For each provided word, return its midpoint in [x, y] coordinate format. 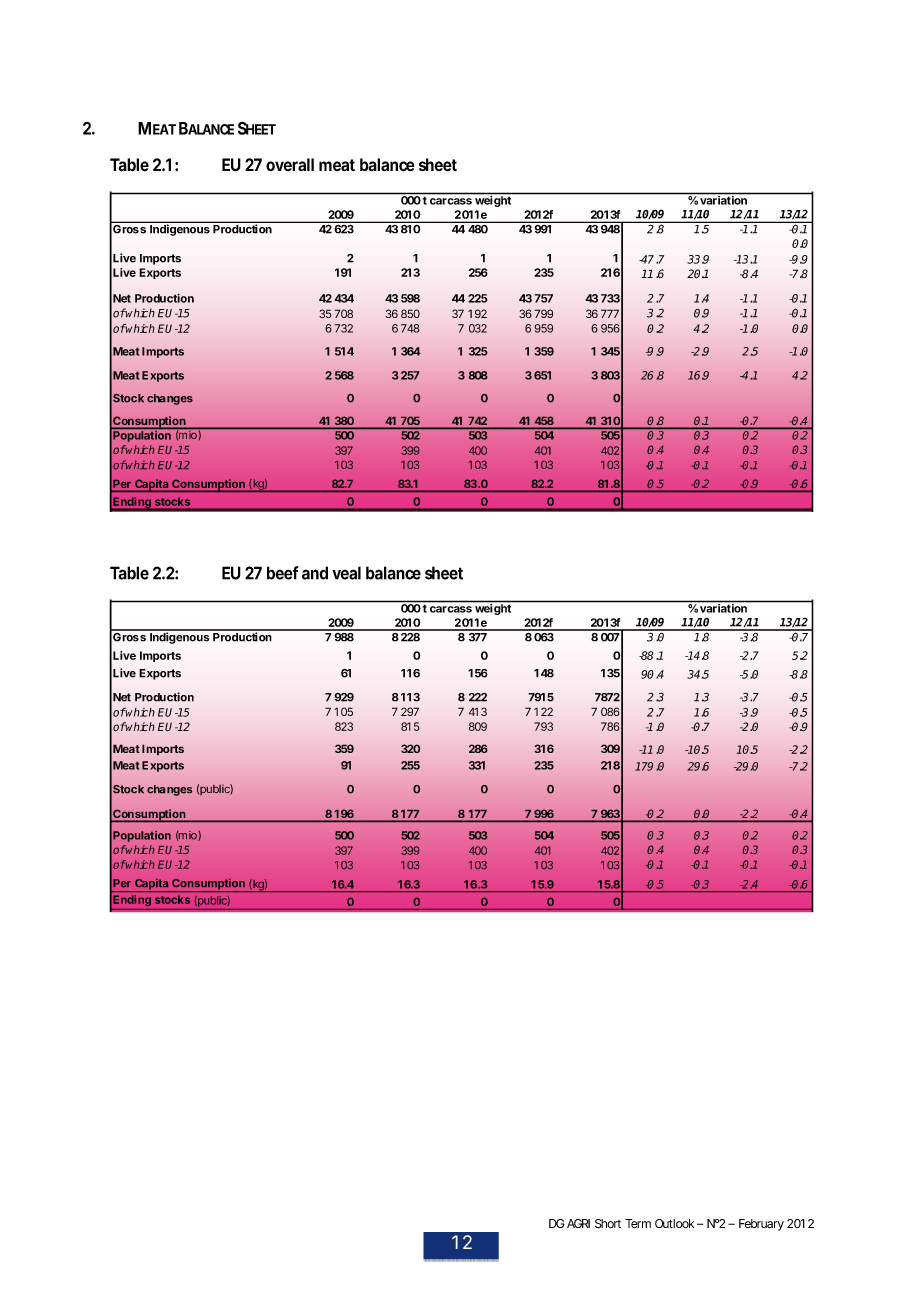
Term [638, 1223]
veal [346, 573]
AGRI [578, 1223]
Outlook [674, 1223]
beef [283, 573]
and [315, 573]
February [761, 1225]
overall [290, 165]
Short [608, 1223]
